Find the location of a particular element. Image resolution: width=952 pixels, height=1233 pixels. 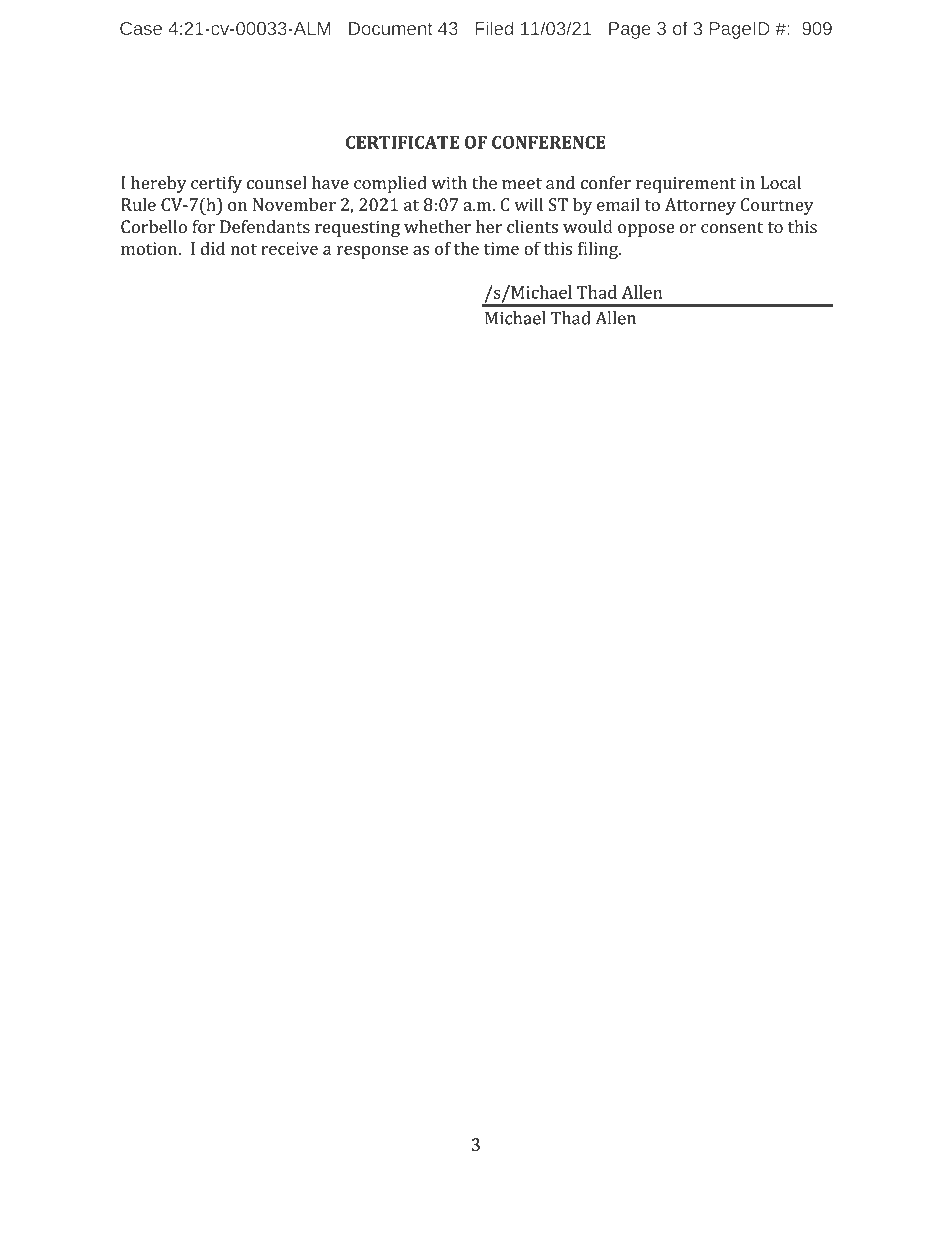

Attorney is located at coordinates (700, 206).
